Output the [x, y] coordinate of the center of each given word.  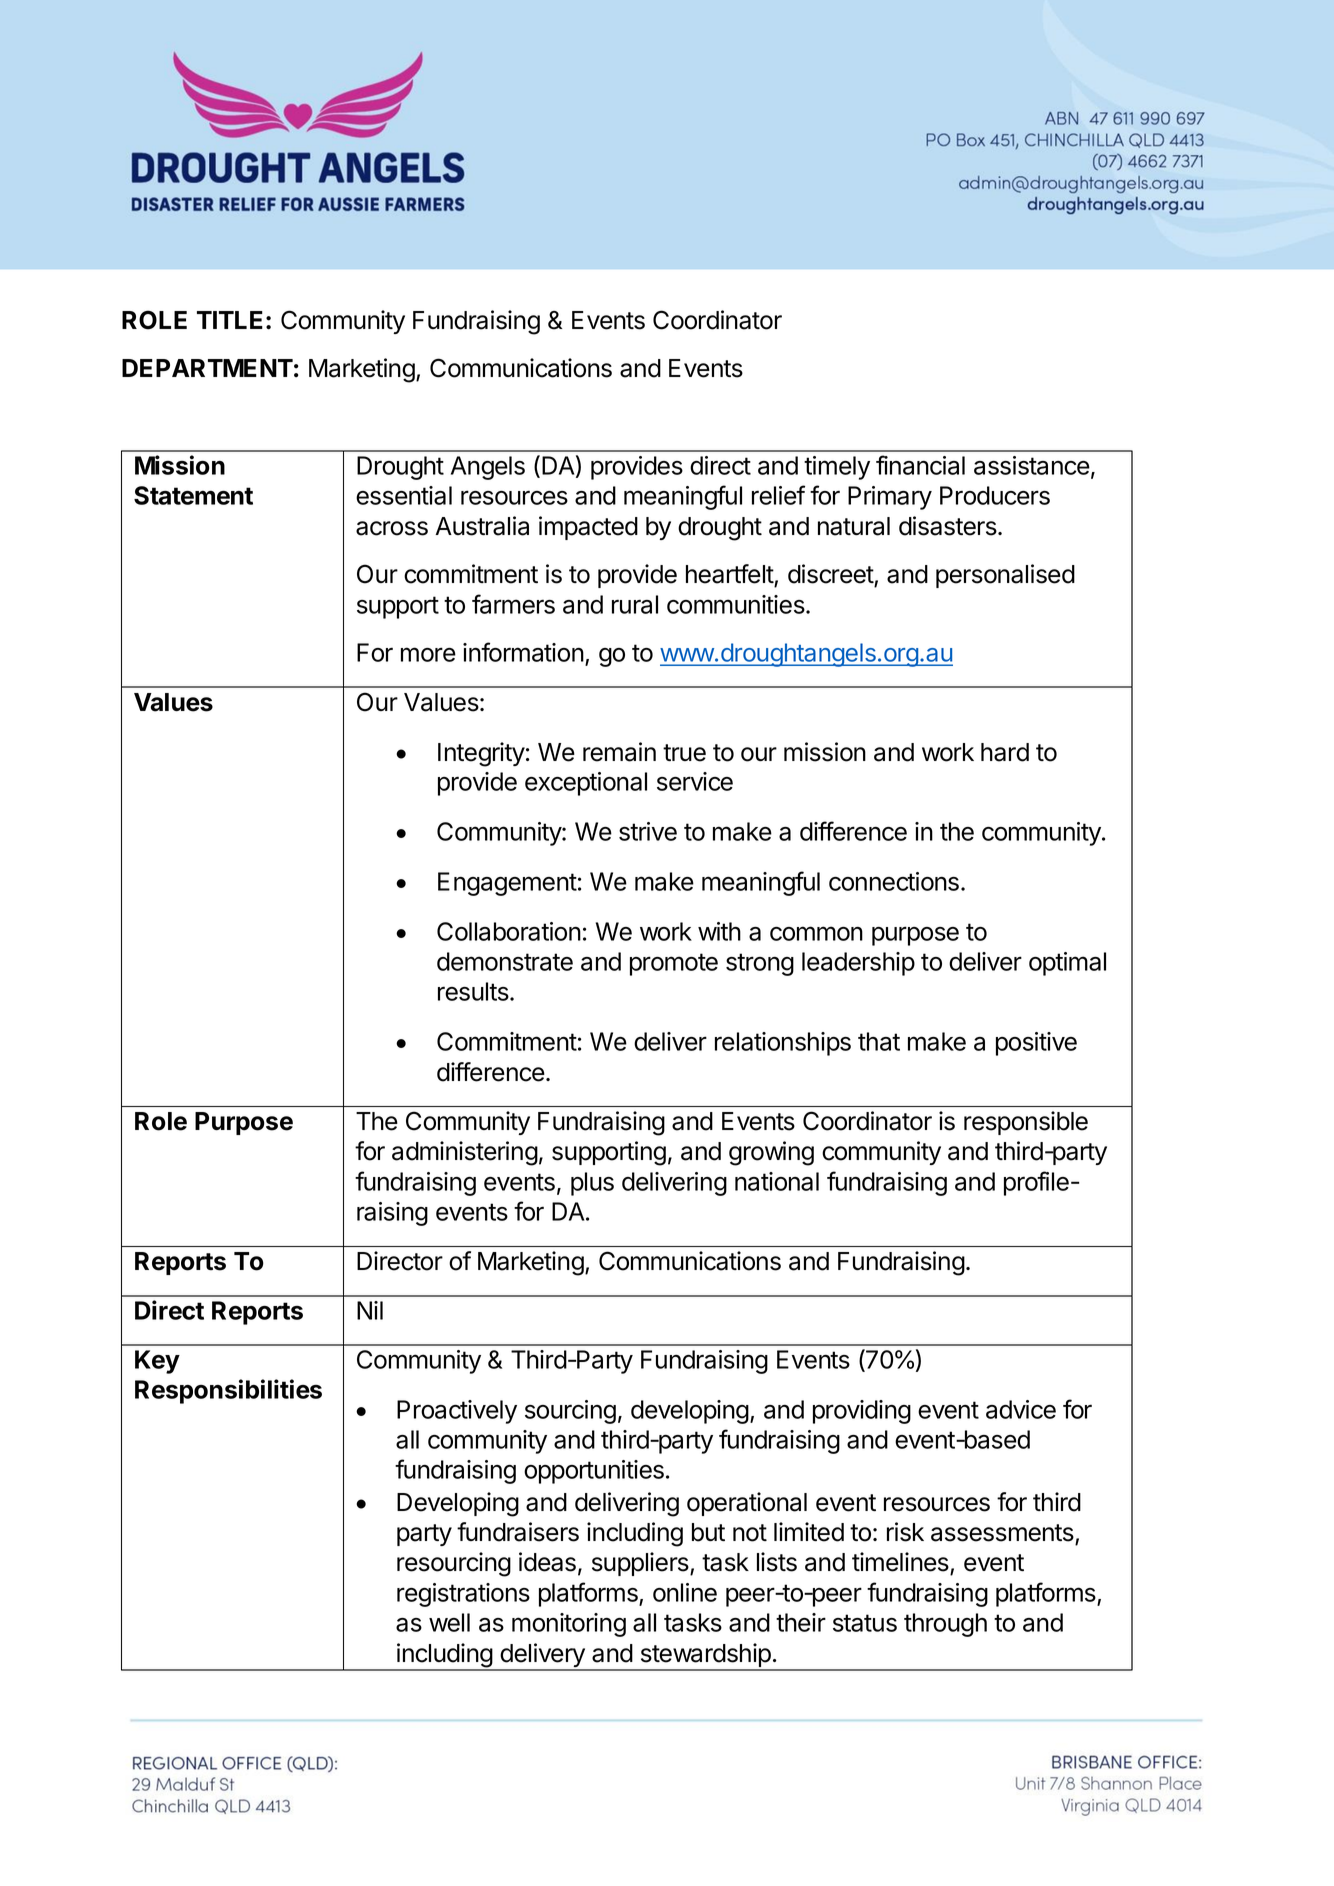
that [879, 1041]
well [449, 1622]
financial [920, 465]
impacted [588, 528]
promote [674, 964]
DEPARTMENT [207, 368]
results [474, 991]
